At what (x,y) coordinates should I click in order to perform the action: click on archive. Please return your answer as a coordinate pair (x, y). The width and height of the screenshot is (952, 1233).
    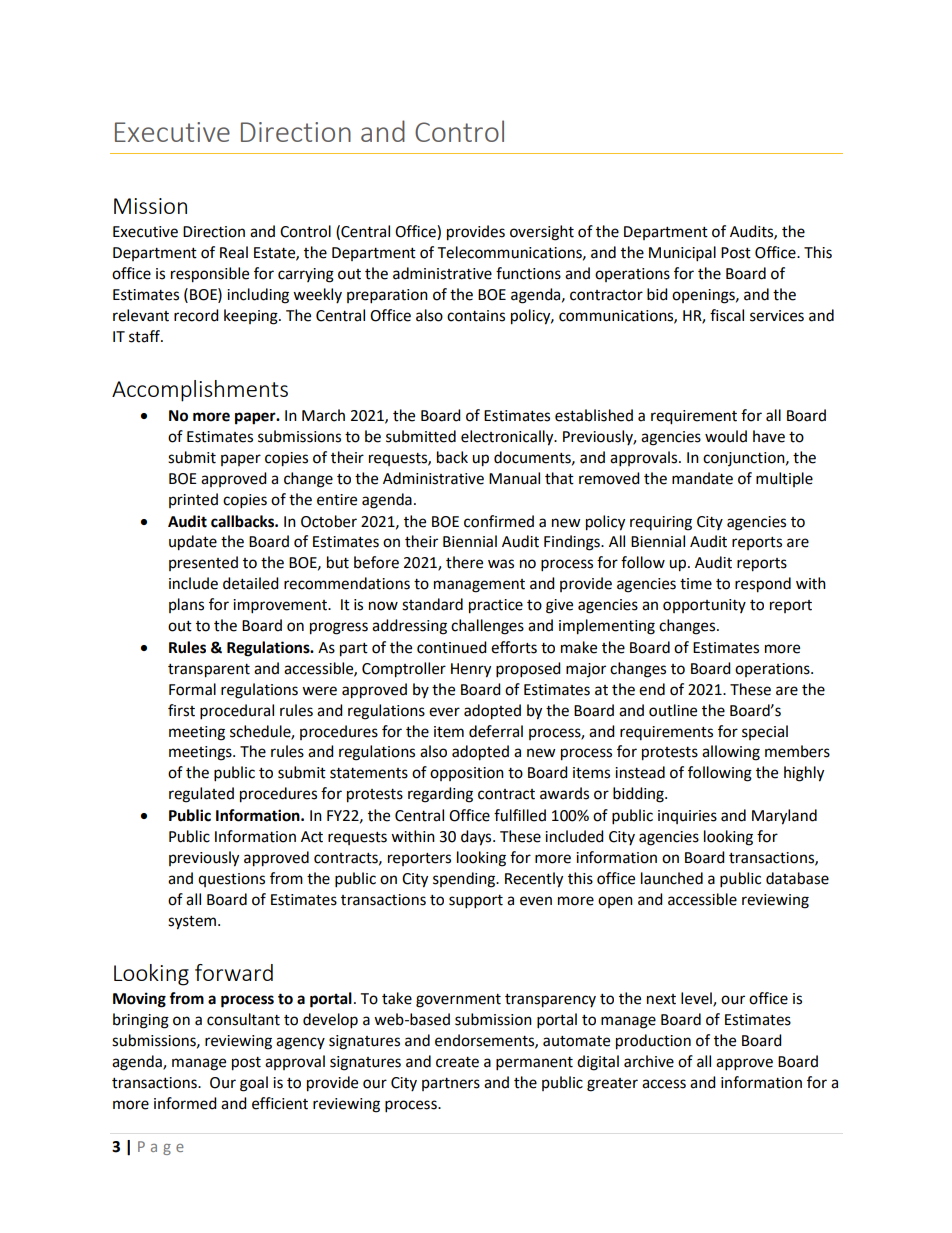
    Looking at the image, I should click on (649, 1061).
